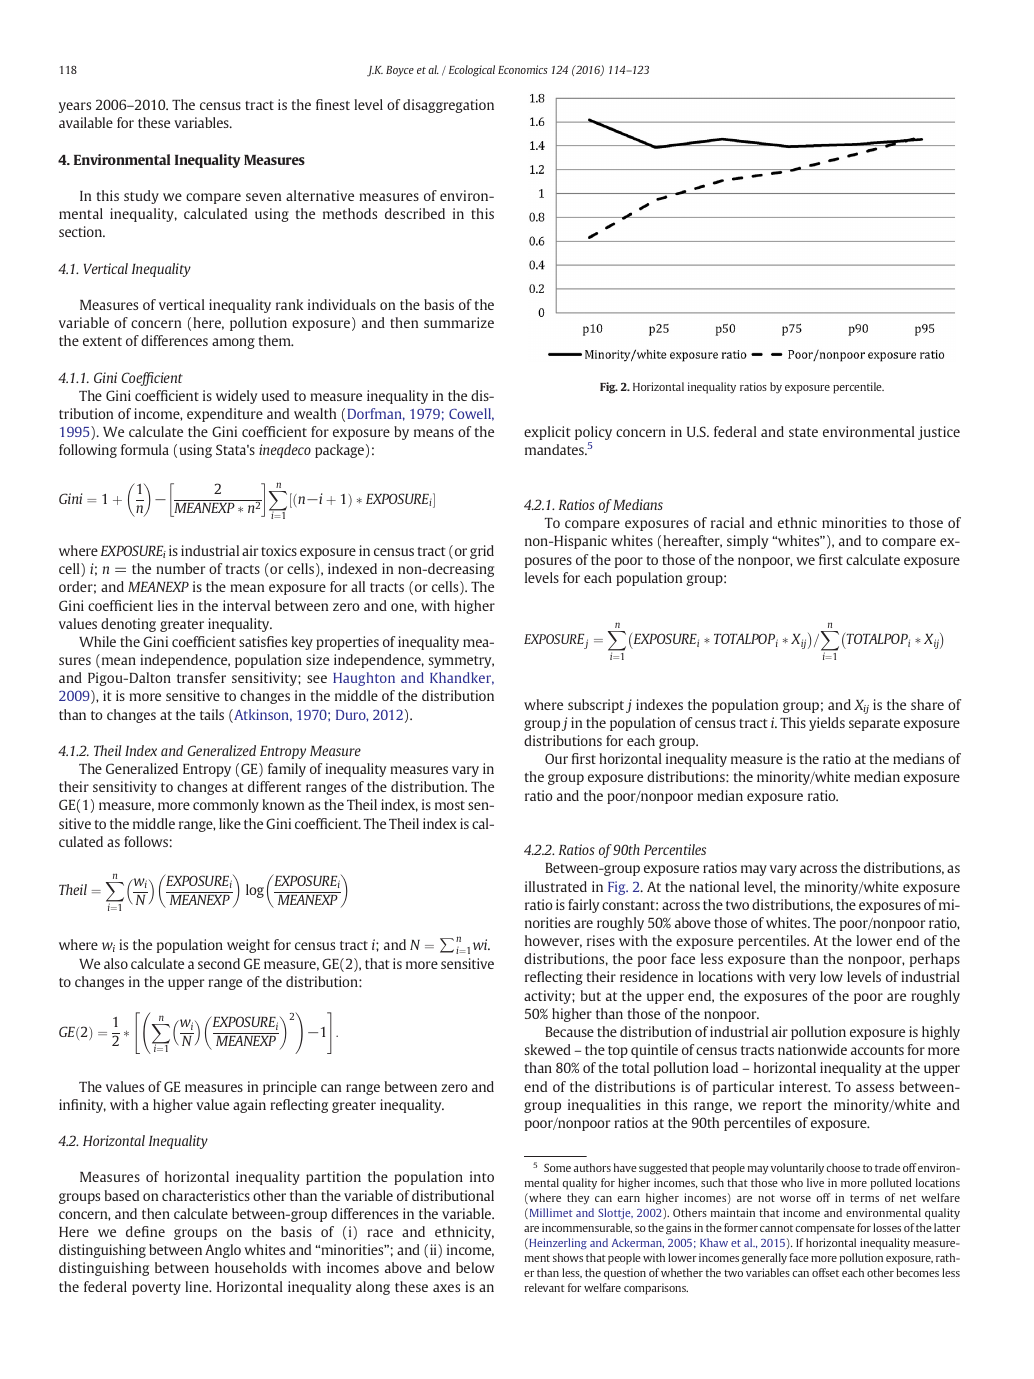 This screenshot has height=1379, width=1034. I want to click on Economics, so click(523, 69).
